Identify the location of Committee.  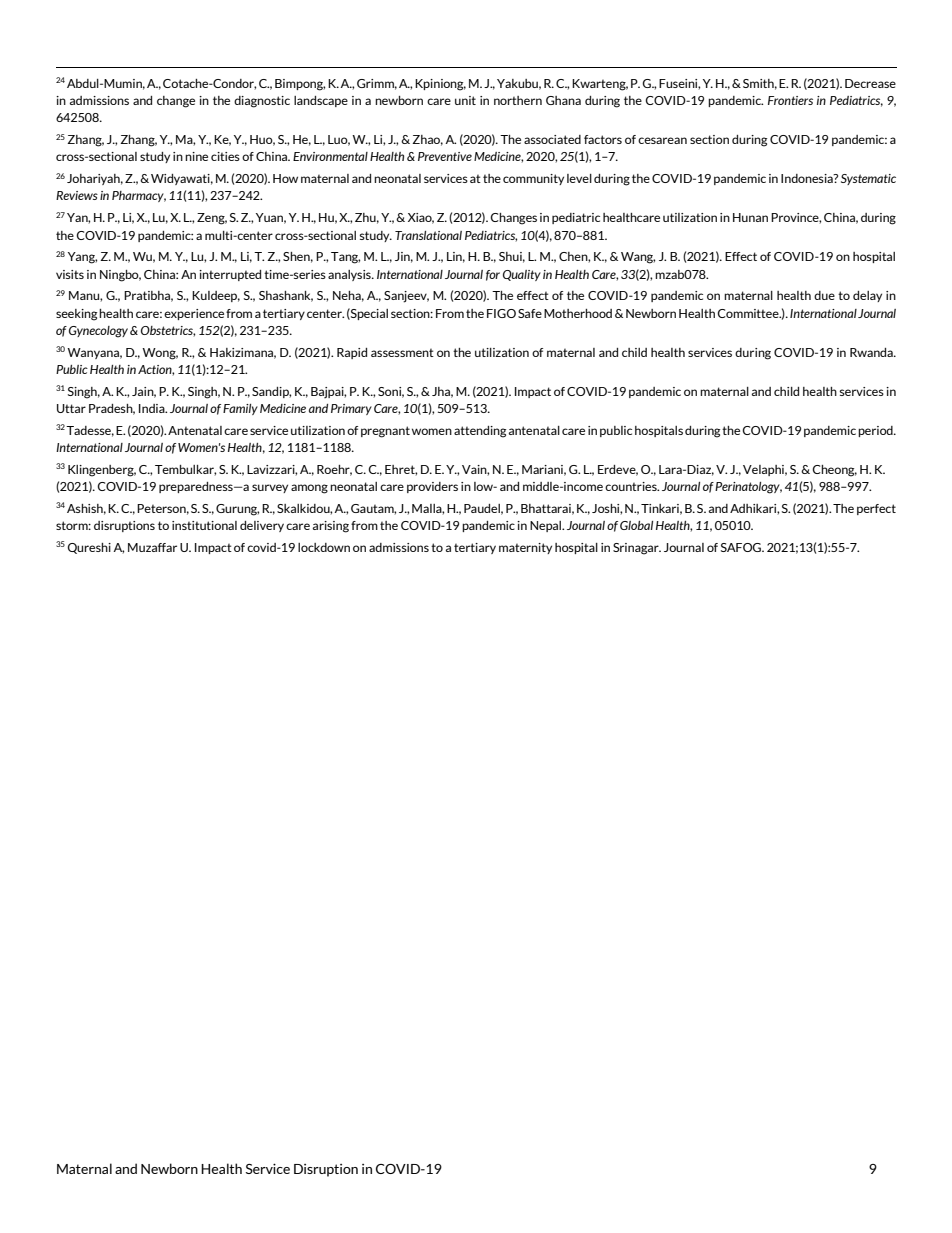
(749, 313).
